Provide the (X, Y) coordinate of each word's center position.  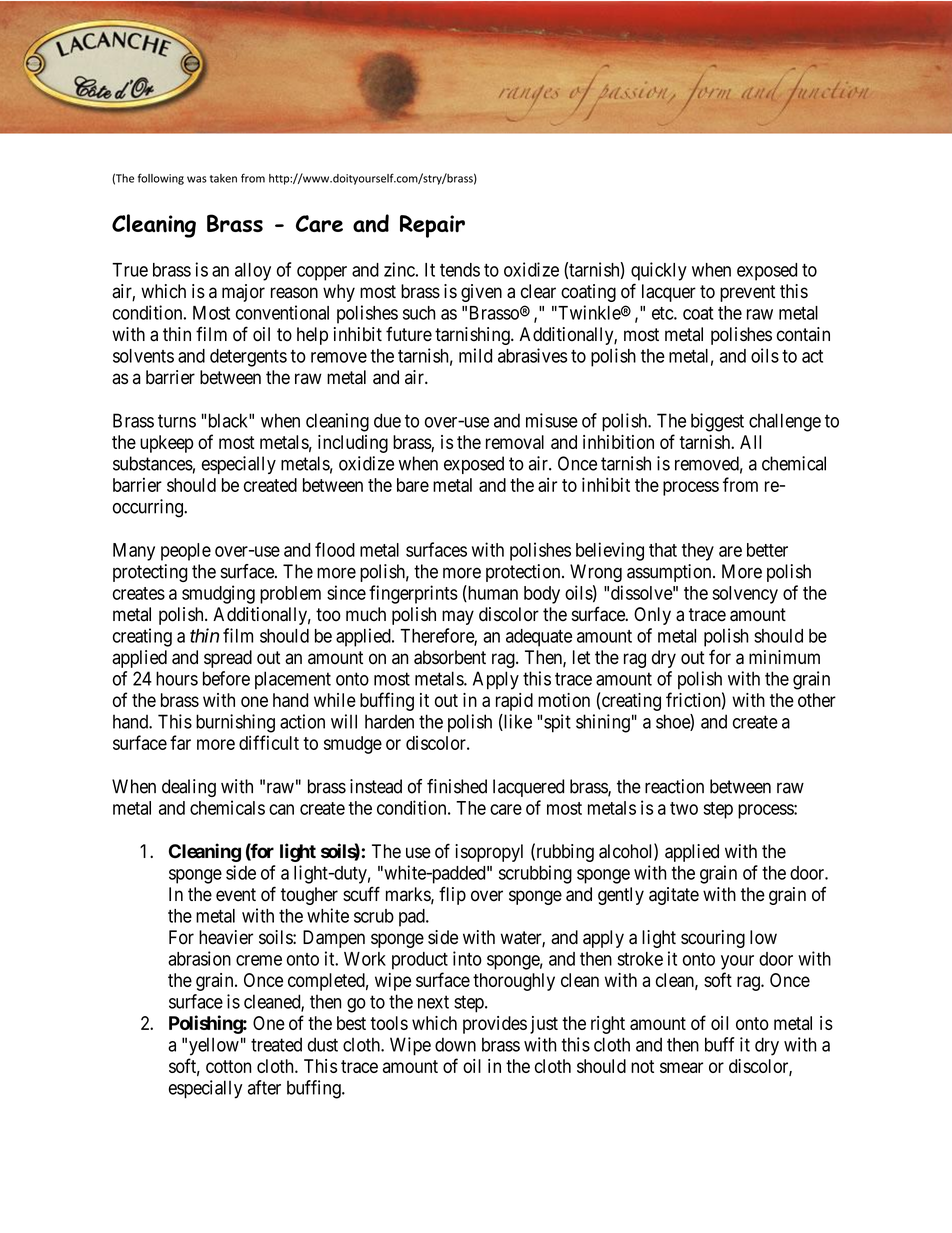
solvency (745, 595)
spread (228, 659)
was (197, 179)
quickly (659, 271)
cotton (228, 1066)
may (458, 617)
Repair (432, 226)
